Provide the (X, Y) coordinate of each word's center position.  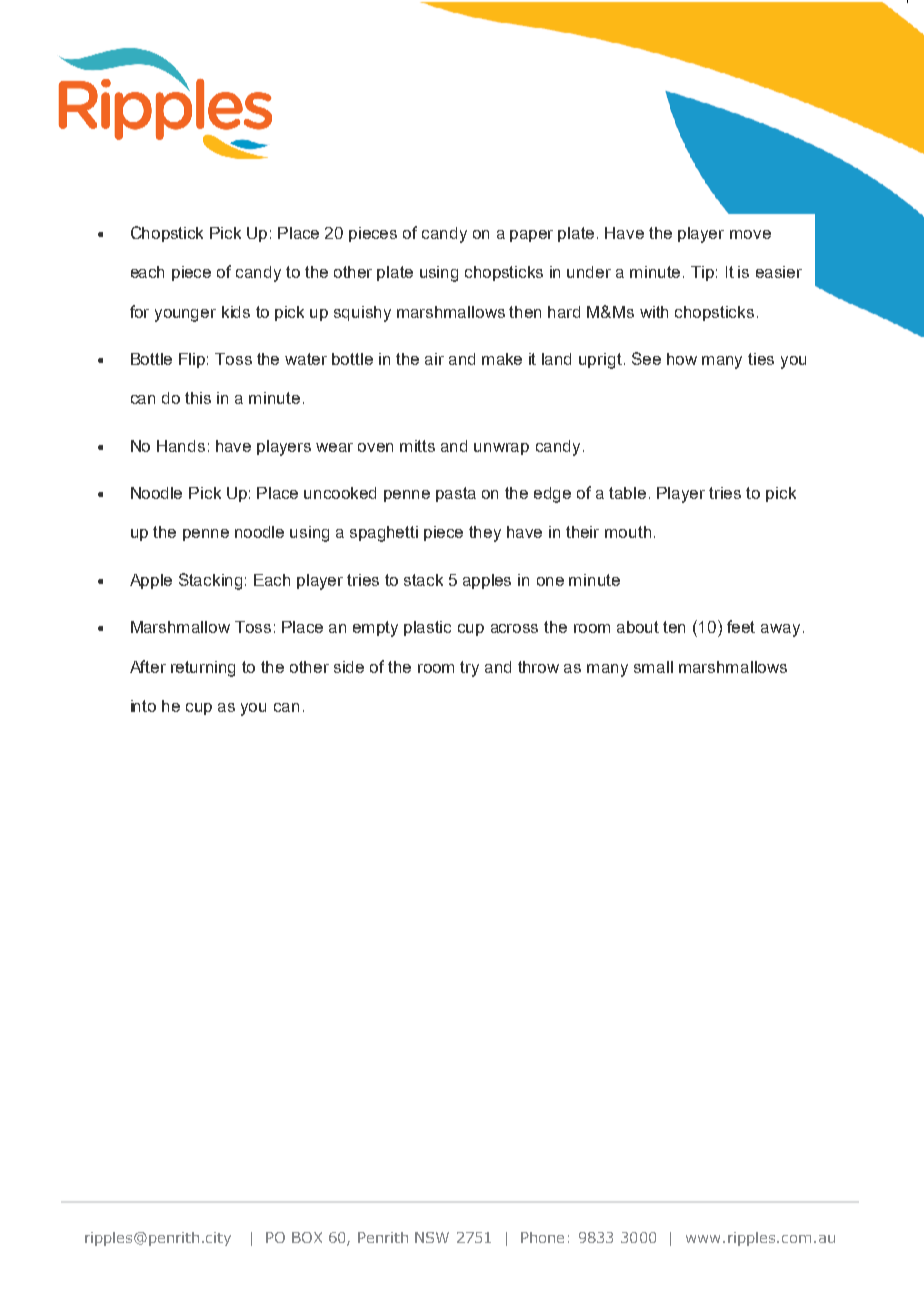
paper (531, 236)
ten (674, 627)
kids (236, 312)
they (485, 534)
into (143, 706)
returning (203, 669)
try (469, 669)
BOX (307, 1237)
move (750, 234)
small (653, 667)
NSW (432, 1237)
